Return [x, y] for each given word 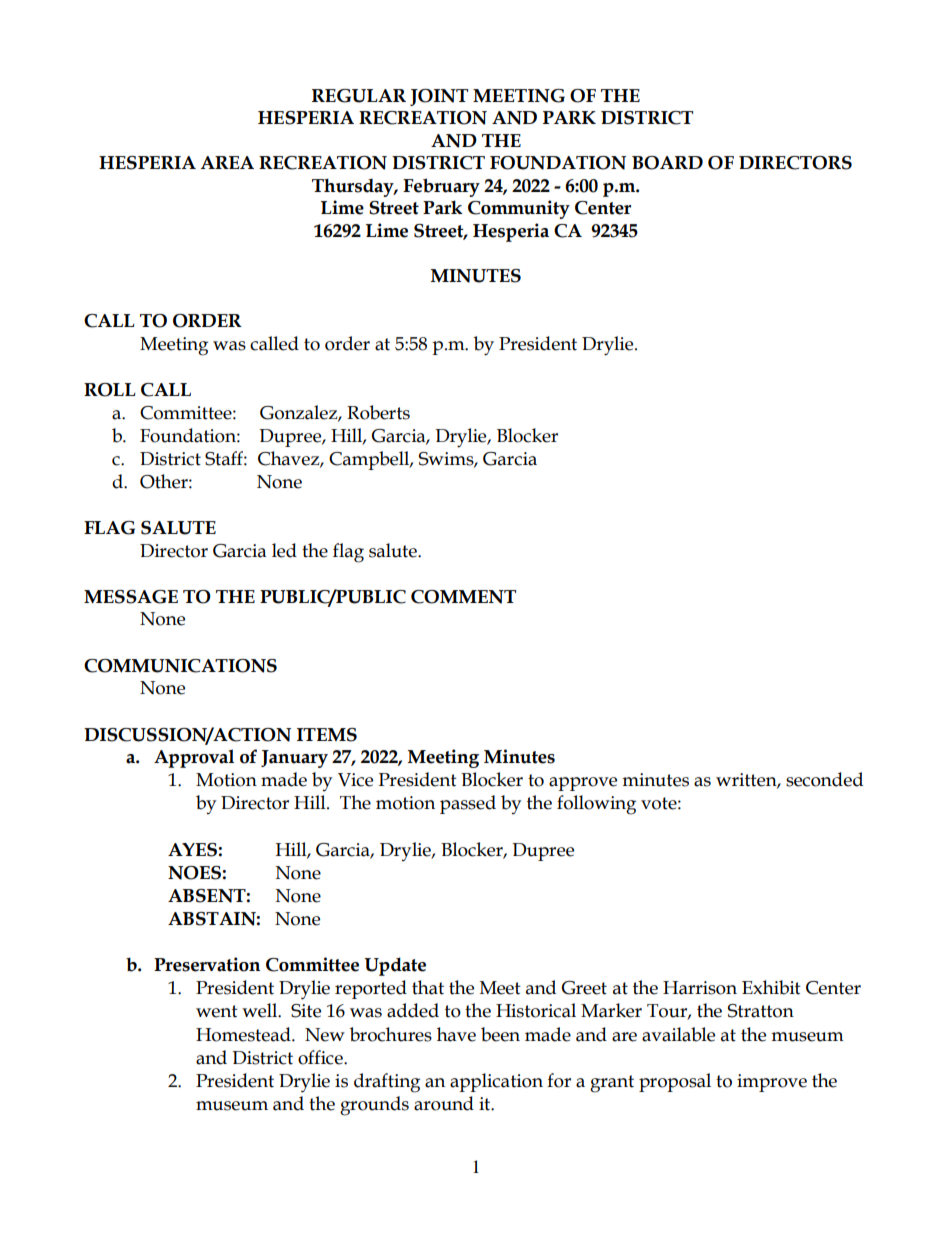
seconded [824, 779]
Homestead [244, 1034]
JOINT [439, 97]
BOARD [667, 163]
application [496, 1082]
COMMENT [463, 597]
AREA [227, 162]
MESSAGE [131, 597]
